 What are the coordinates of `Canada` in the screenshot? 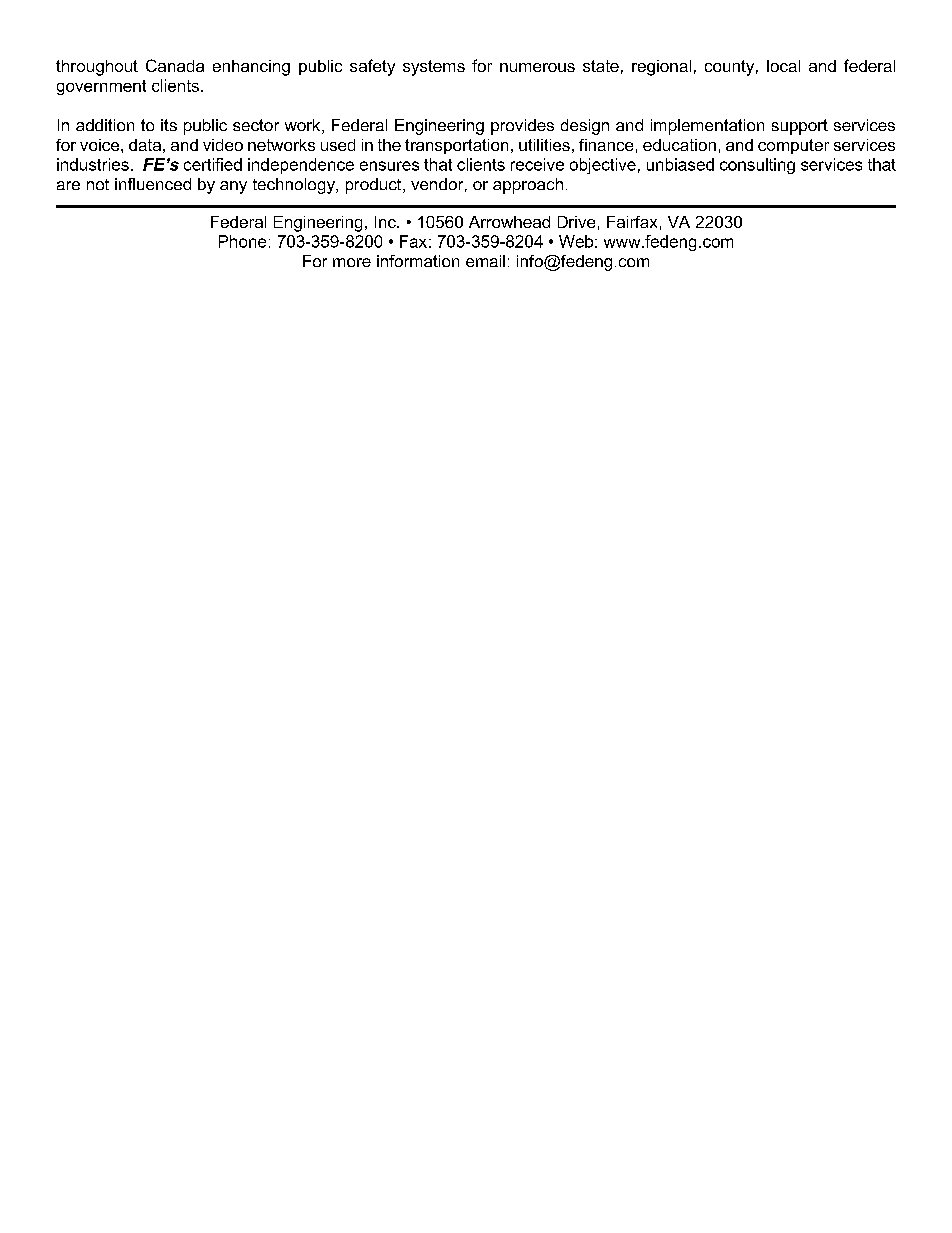 It's located at (175, 65).
